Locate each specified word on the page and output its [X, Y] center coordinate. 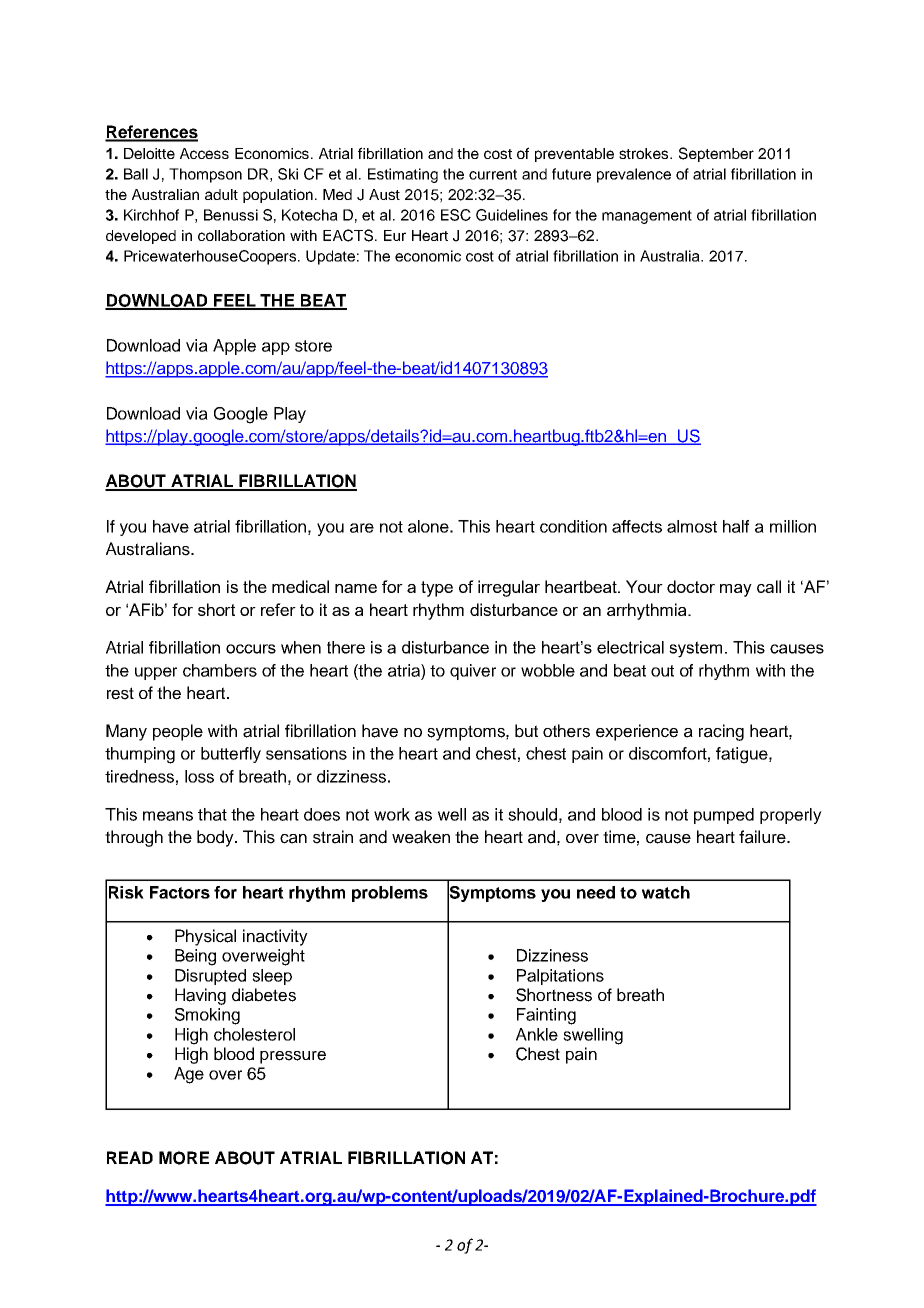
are [362, 528]
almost [692, 526]
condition [573, 526]
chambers [220, 670]
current [493, 174]
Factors [180, 892]
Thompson [205, 175]
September [716, 154]
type [437, 589]
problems [390, 894]
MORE [184, 1158]
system [695, 649]
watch [666, 892]
